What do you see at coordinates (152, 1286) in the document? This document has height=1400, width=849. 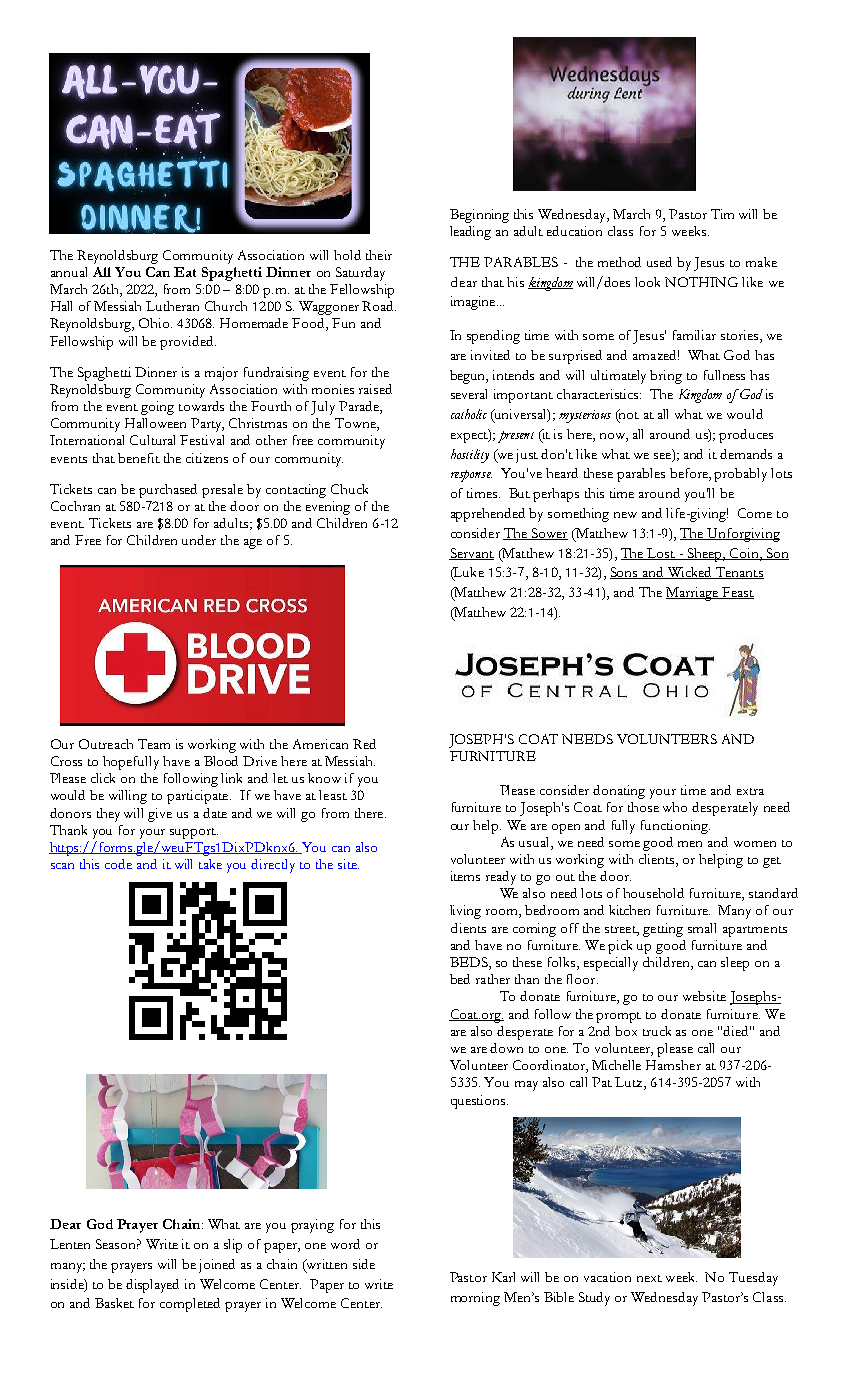 I see `displayed` at bounding box center [152, 1286].
